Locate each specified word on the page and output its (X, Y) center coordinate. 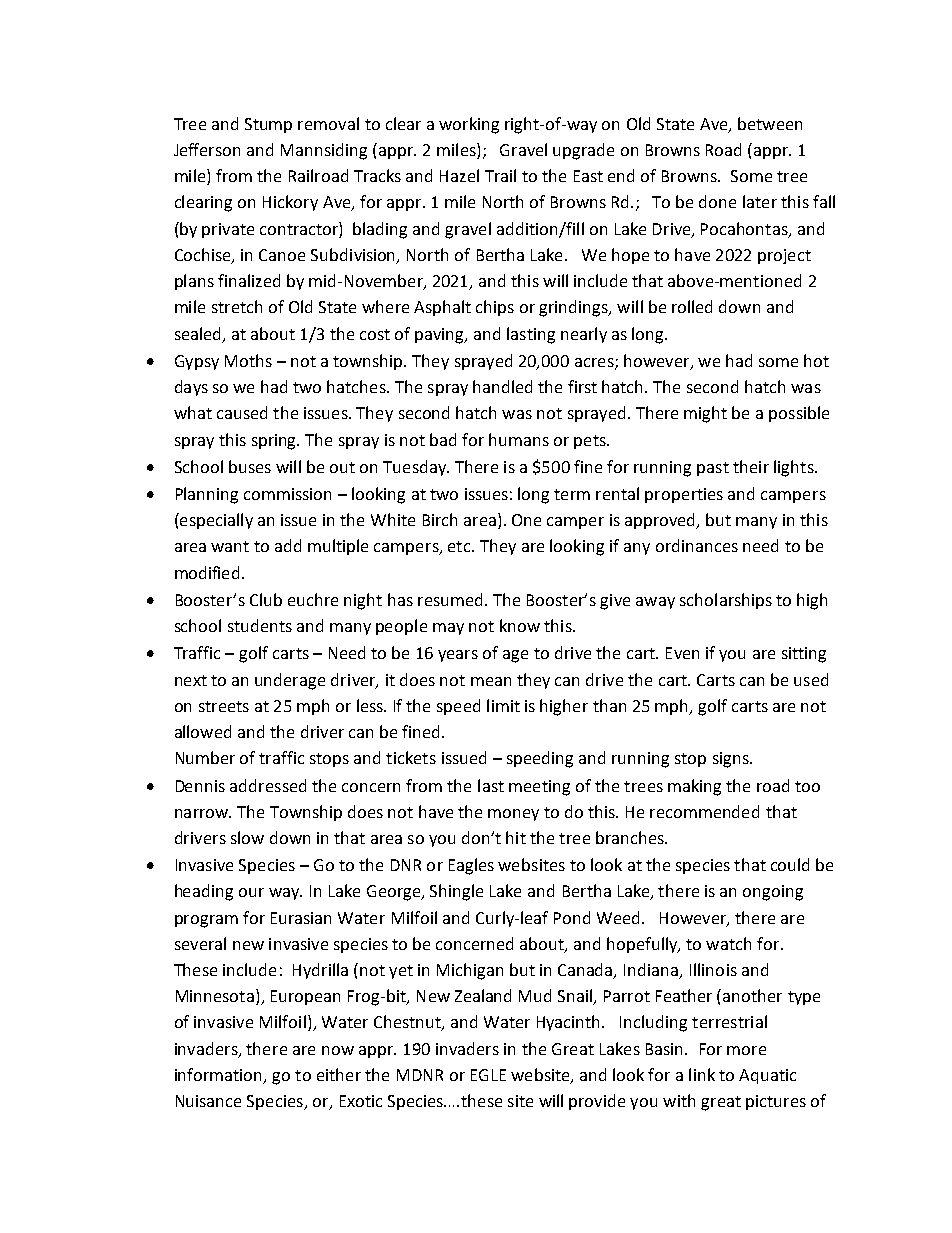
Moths (248, 360)
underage (290, 681)
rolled (692, 306)
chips (495, 308)
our (251, 892)
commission (287, 494)
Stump (268, 125)
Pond (572, 917)
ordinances (697, 545)
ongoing (773, 893)
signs (732, 760)
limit (503, 705)
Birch (440, 519)
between (770, 123)
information (220, 1076)
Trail (500, 175)
